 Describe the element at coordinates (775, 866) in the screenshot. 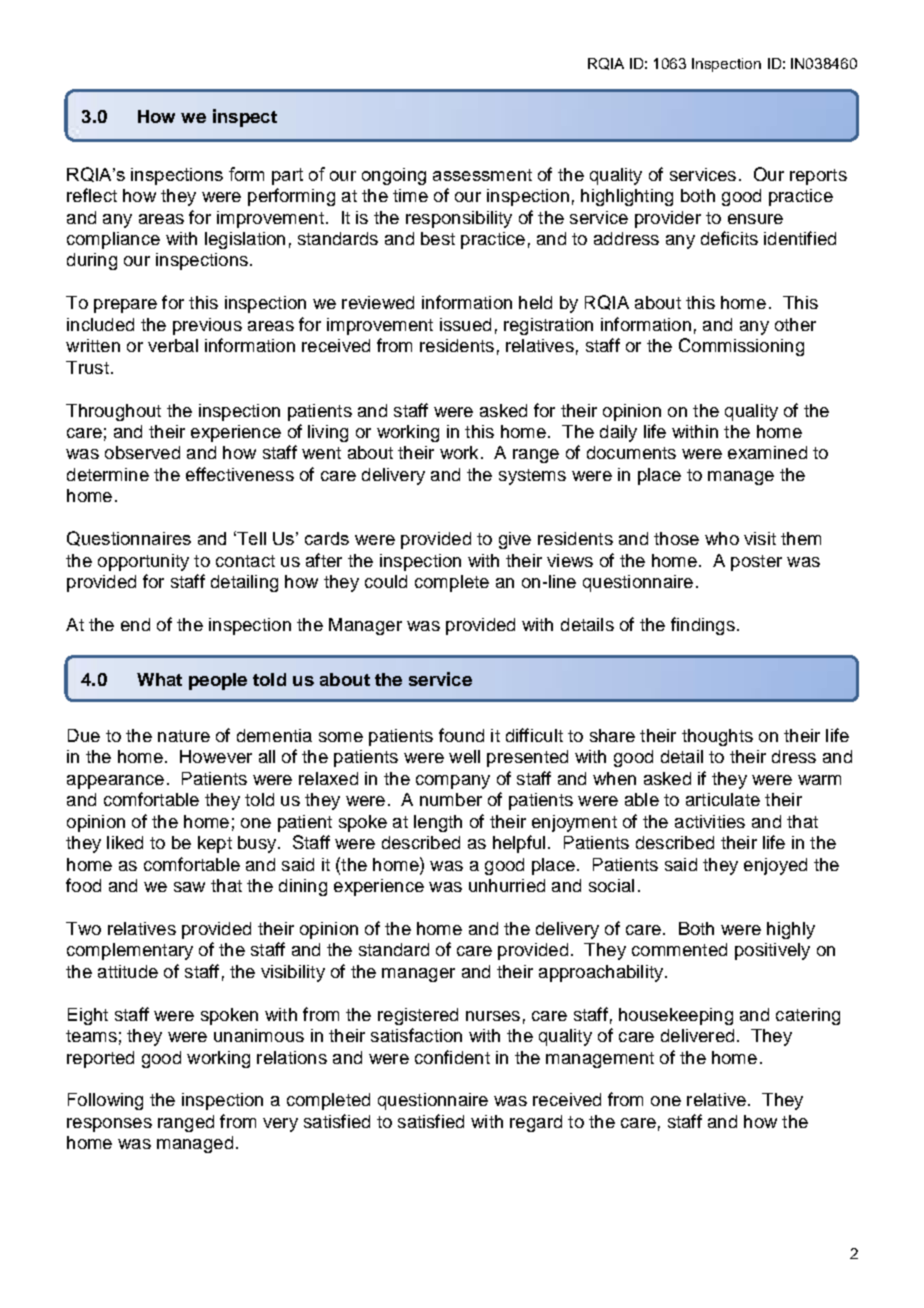

I see `enjoyed` at that location.
